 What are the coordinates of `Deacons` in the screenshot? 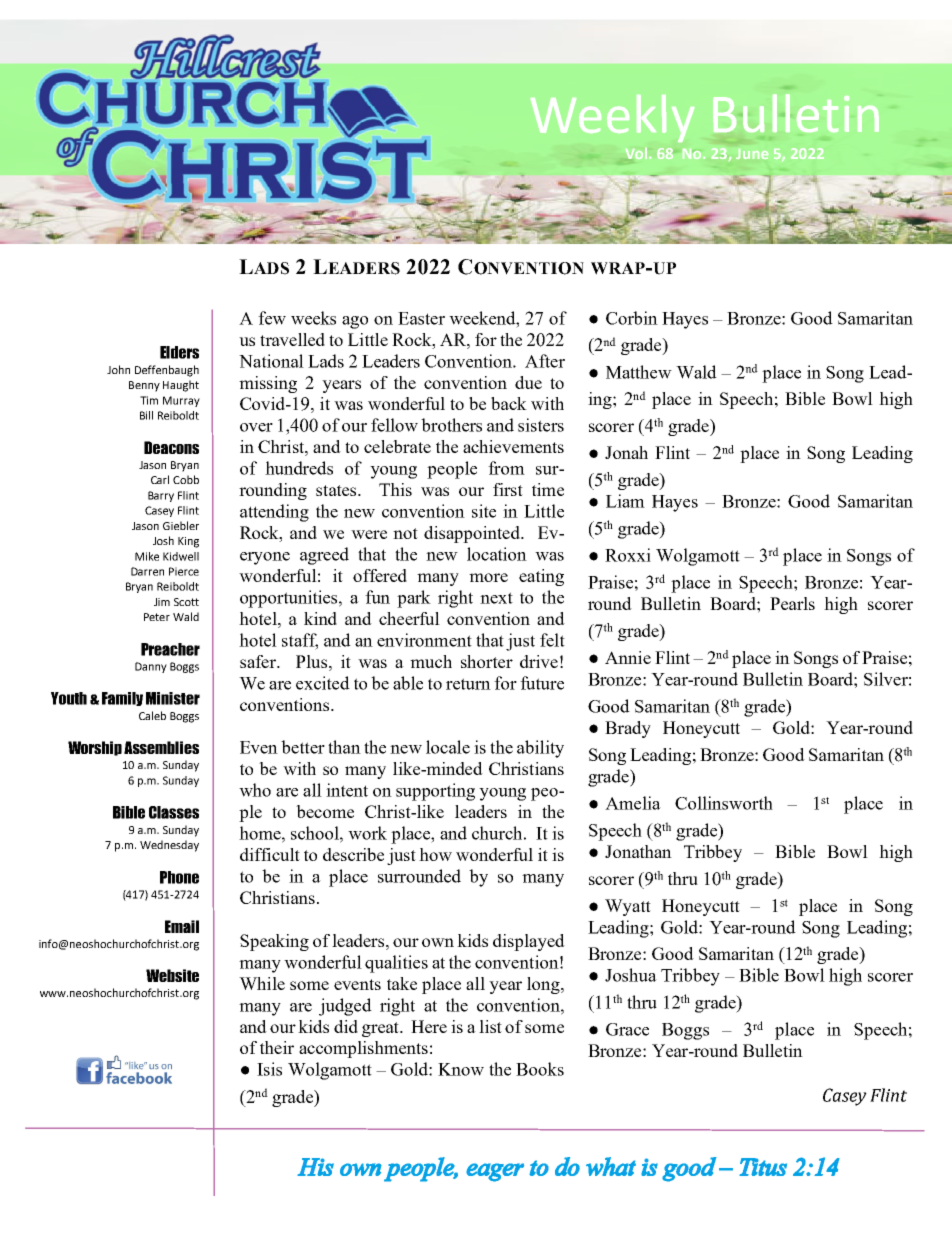 It's located at (171, 447).
